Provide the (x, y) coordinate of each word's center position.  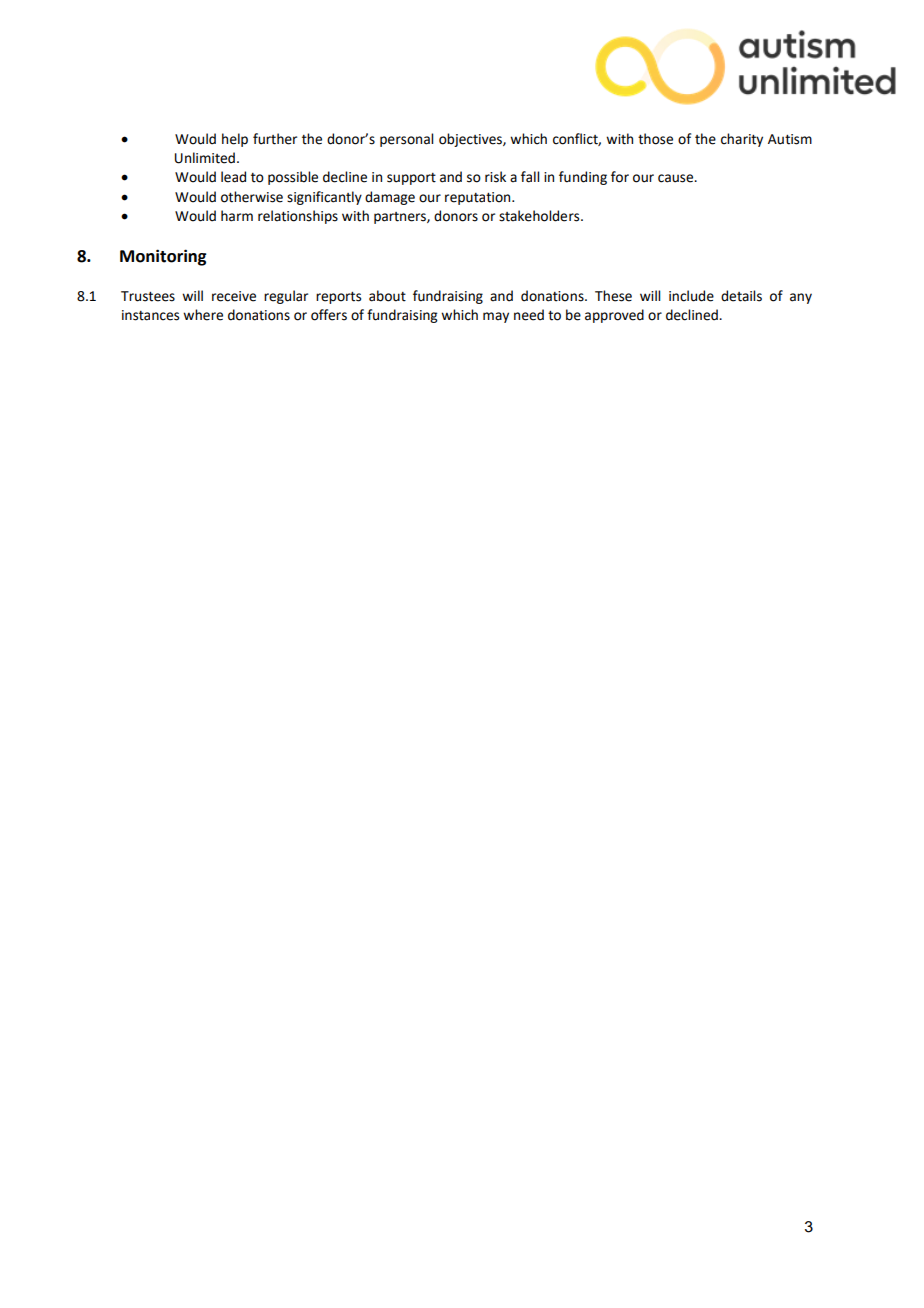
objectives (471, 140)
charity (742, 140)
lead (233, 177)
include (691, 296)
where (203, 315)
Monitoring (163, 257)
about (387, 296)
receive (234, 296)
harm (237, 216)
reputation (479, 198)
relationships (298, 217)
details (741, 296)
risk (495, 177)
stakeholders (540, 216)
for (620, 177)
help (235, 140)
